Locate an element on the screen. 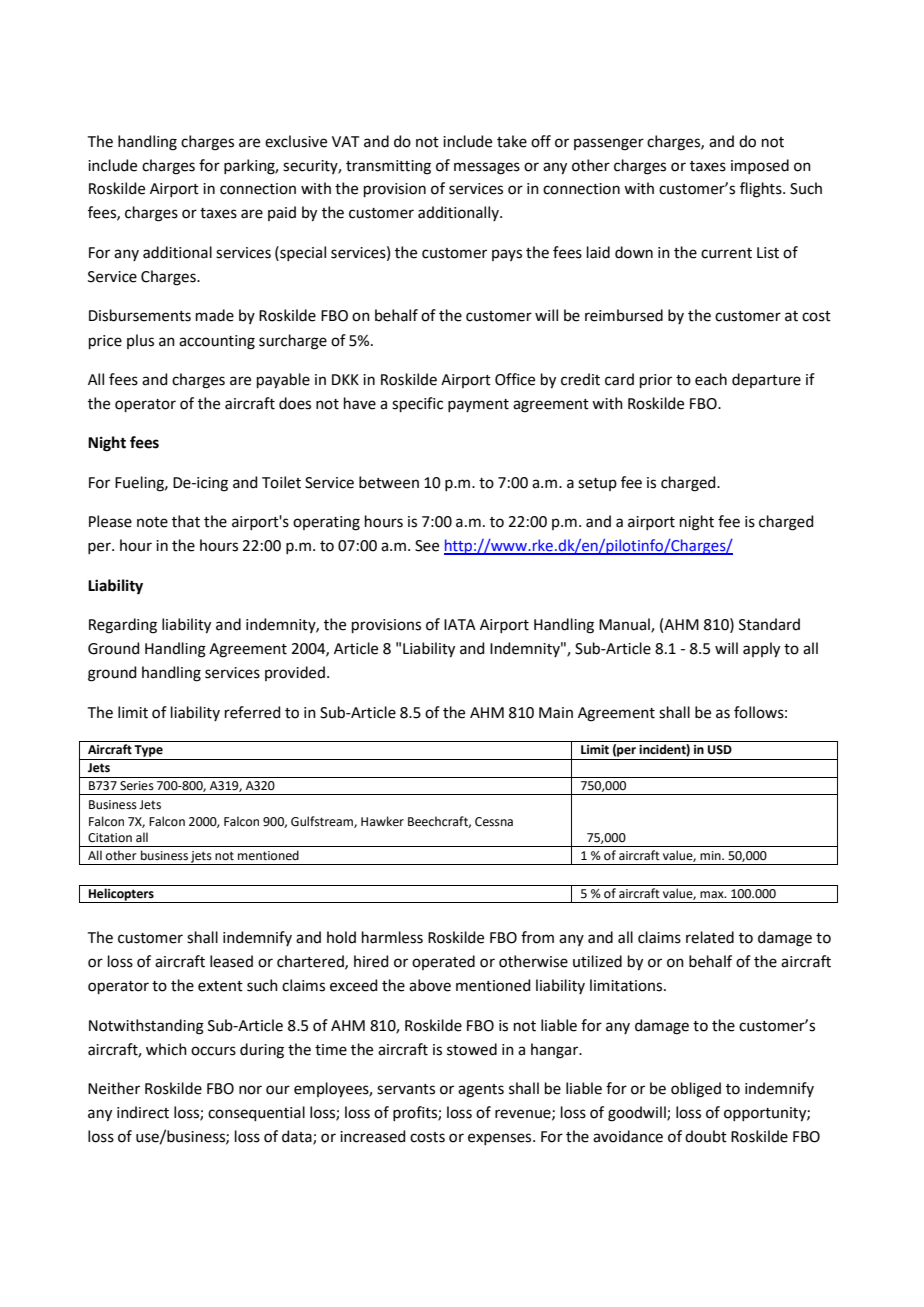 The width and height of the screenshot is (924, 1307). indirect is located at coordinates (143, 1112).
